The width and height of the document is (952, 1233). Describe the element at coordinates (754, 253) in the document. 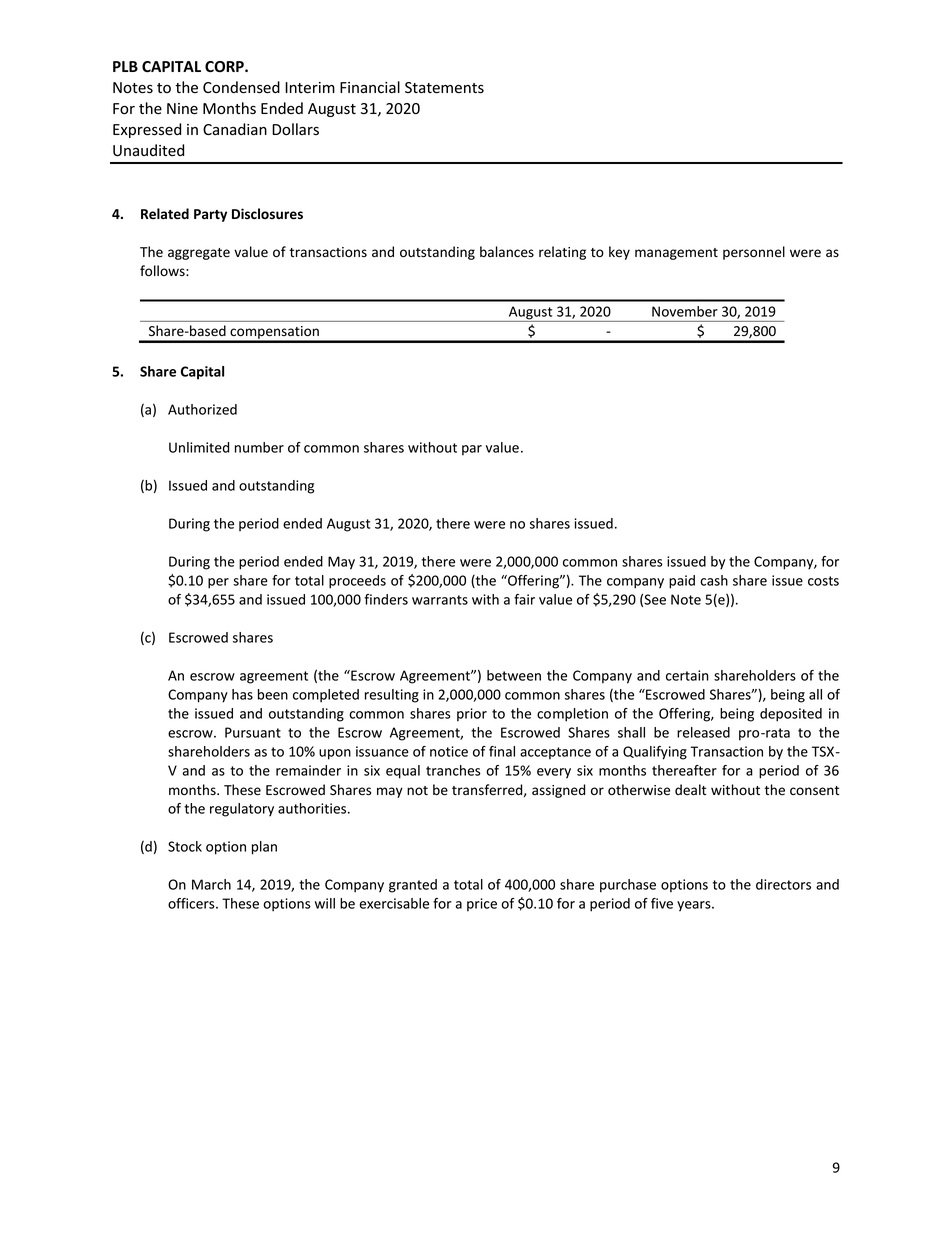

I see `personnel` at that location.
